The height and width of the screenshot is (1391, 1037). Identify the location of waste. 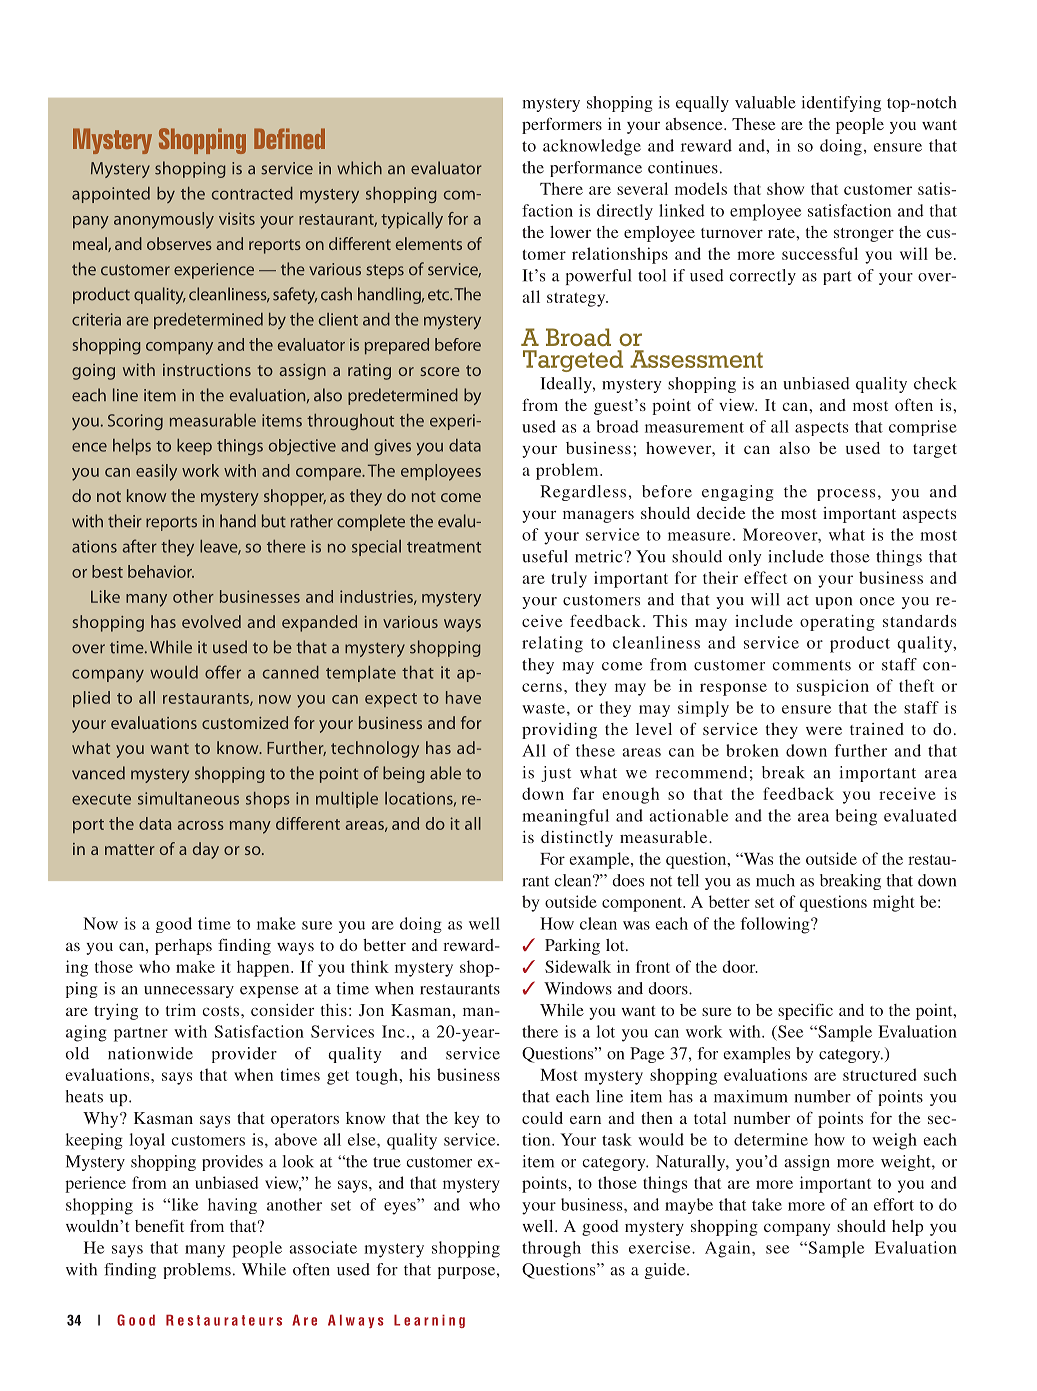
(543, 708).
